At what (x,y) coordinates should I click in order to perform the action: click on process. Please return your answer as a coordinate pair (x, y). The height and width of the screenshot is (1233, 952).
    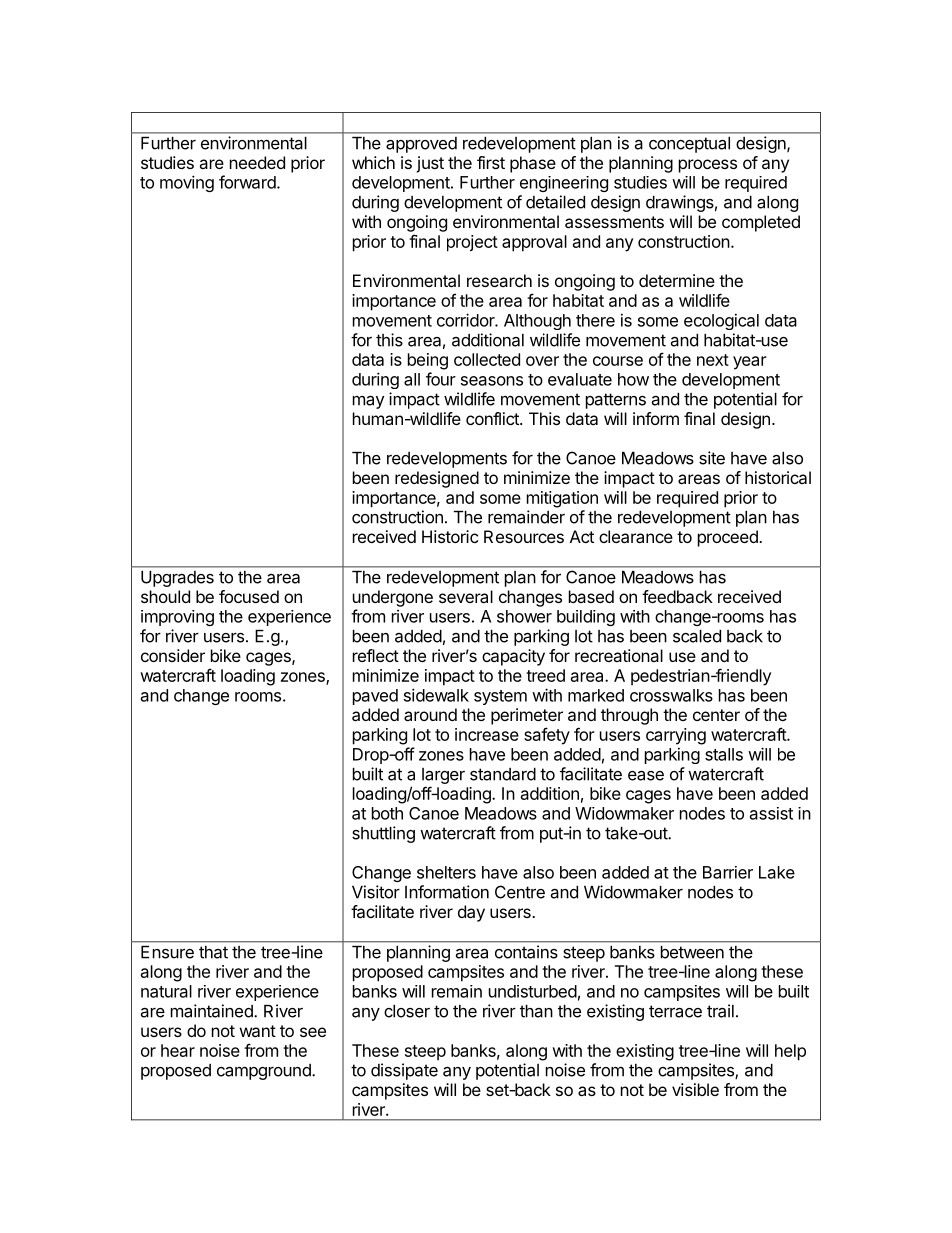
    Looking at the image, I should click on (708, 166).
